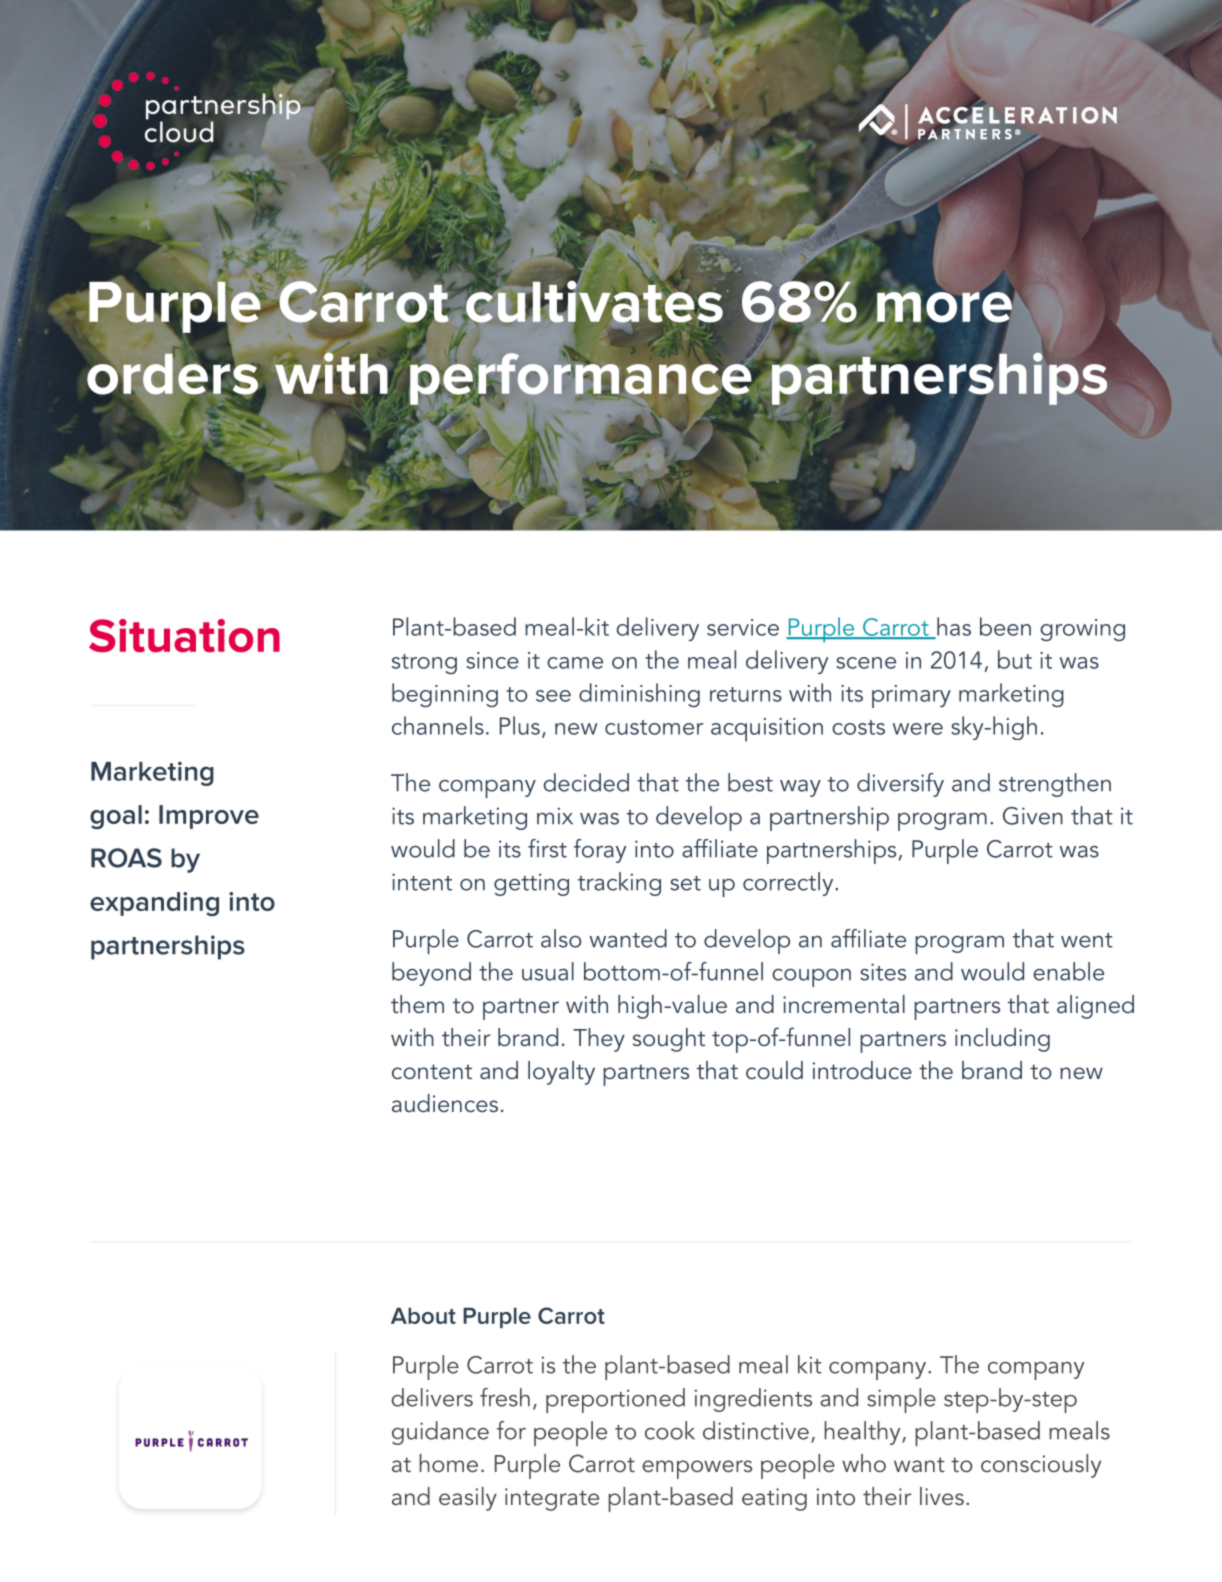  I want to click on guidance, so click(440, 1433).
